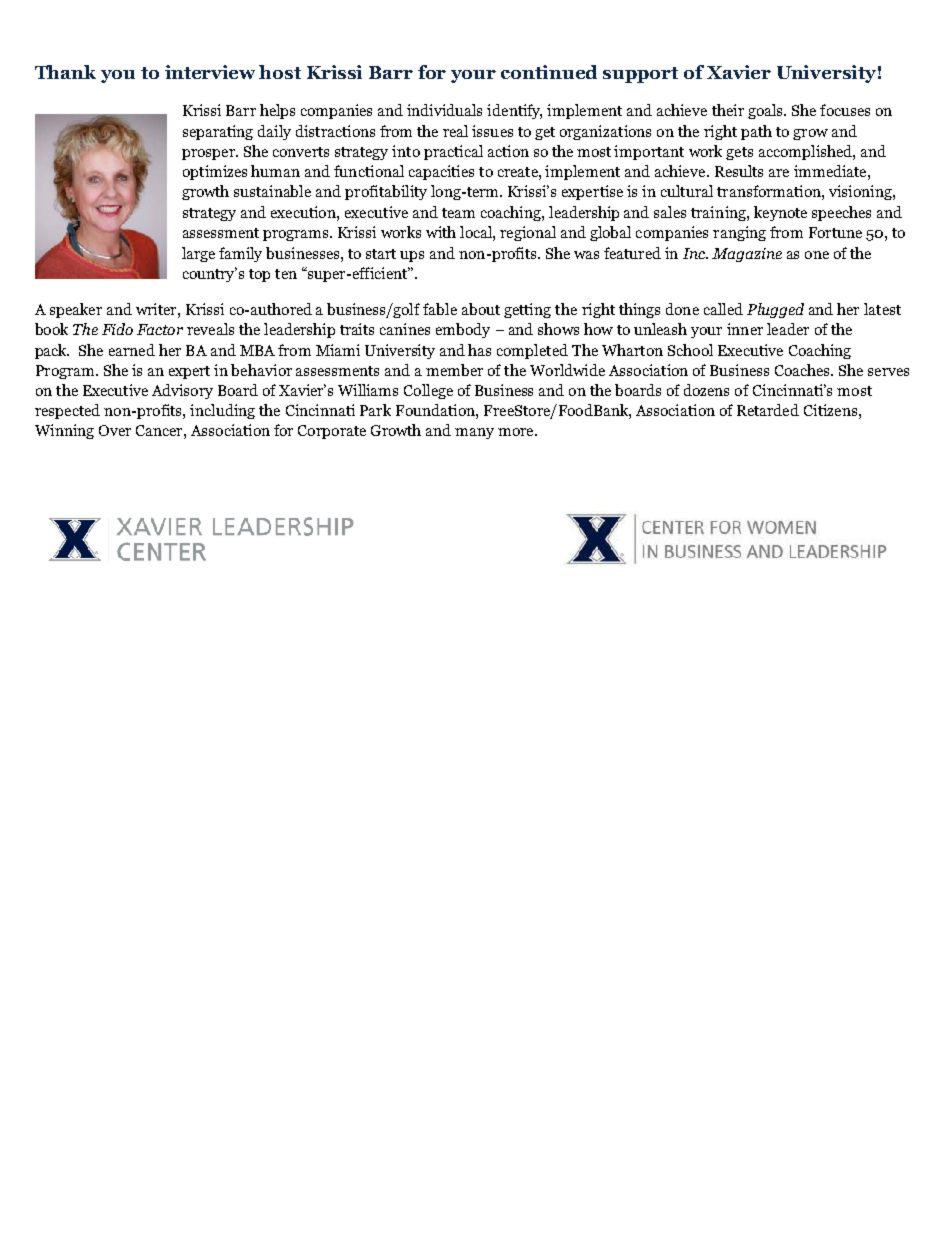 This image has height=1233, width=952. Describe the element at coordinates (745, 329) in the image. I see `inner` at that location.
